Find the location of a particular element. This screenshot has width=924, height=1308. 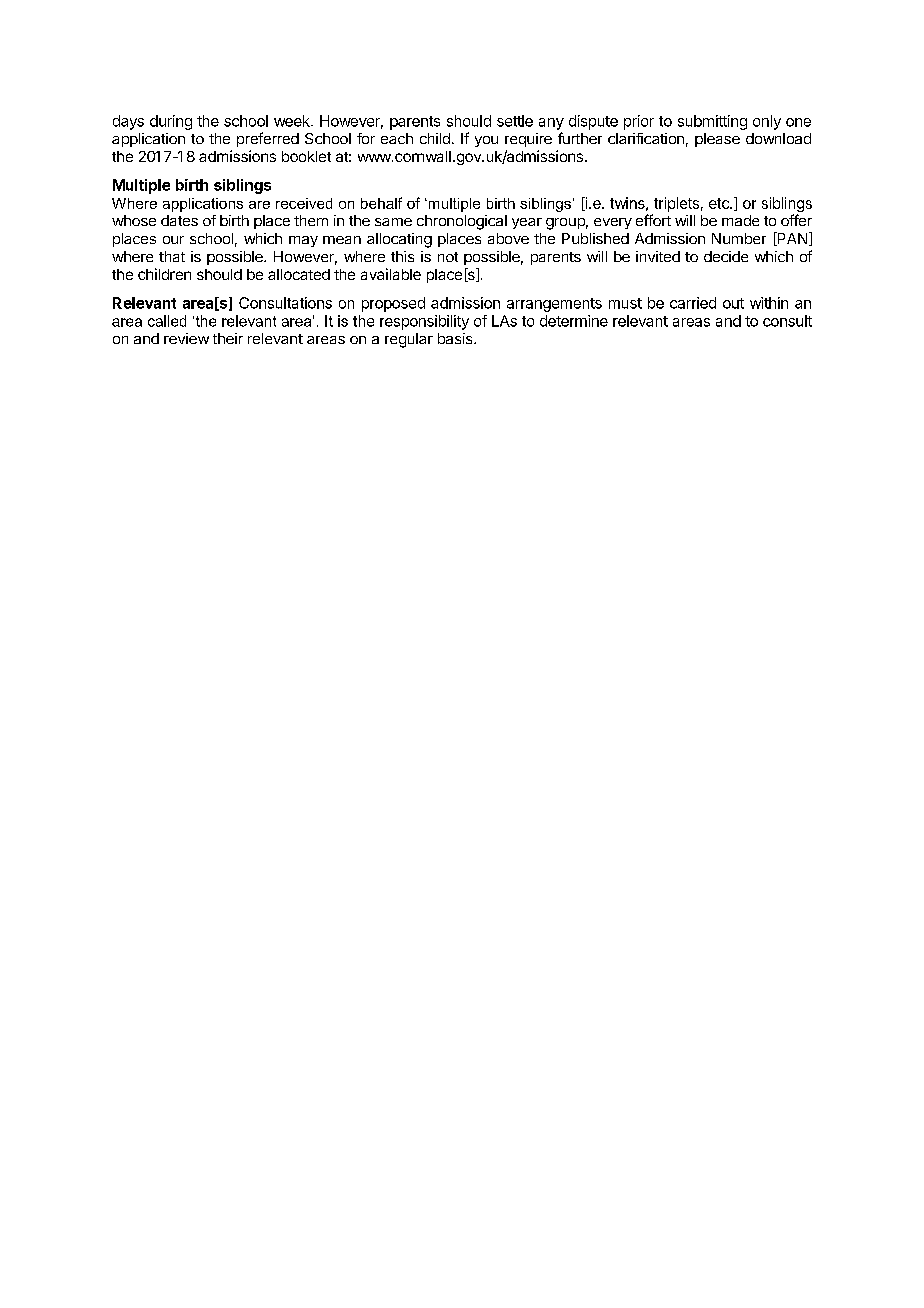

our is located at coordinates (173, 240).
